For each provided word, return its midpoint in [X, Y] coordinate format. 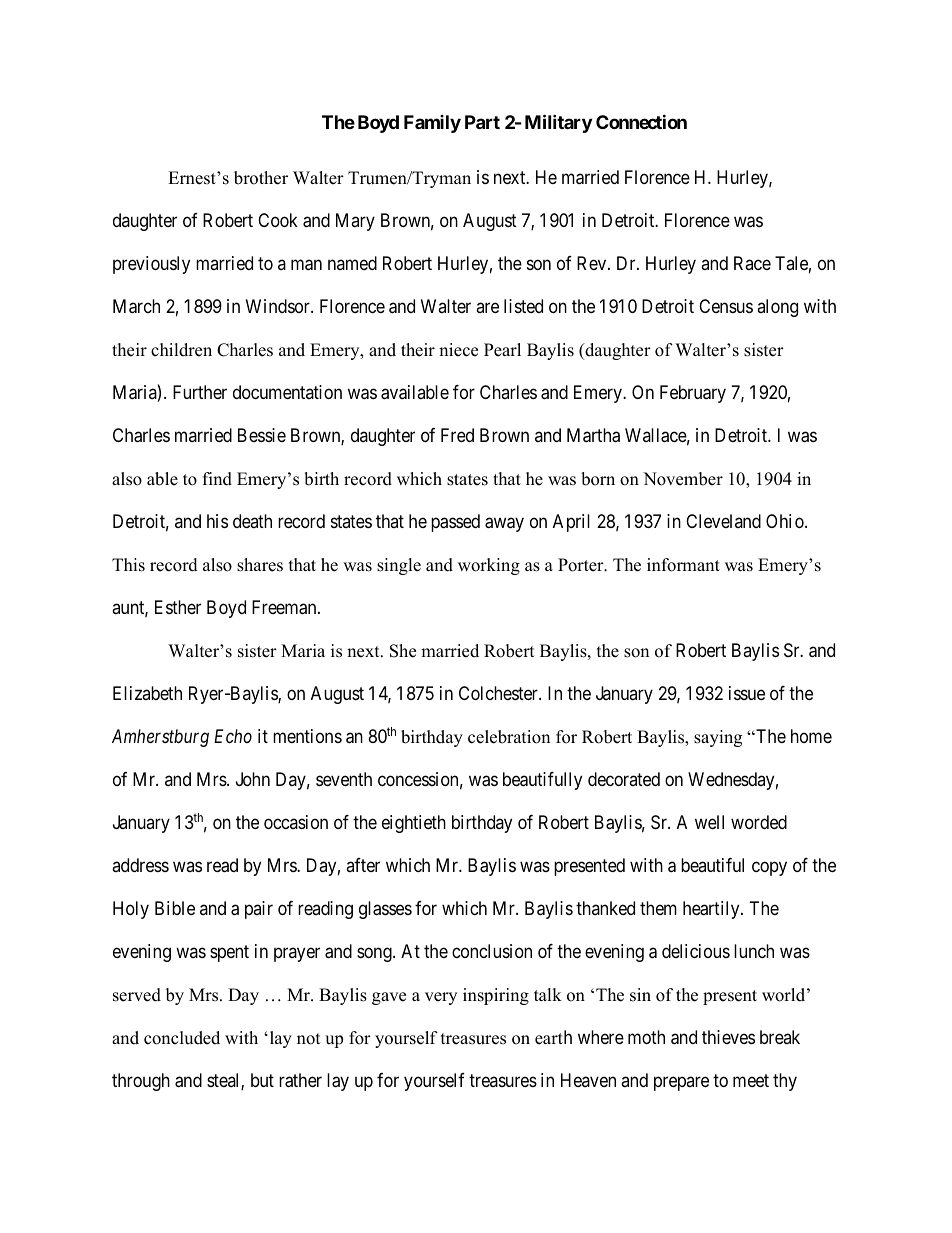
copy [769, 869]
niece [458, 350]
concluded [182, 1038]
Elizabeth [147, 693]
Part [482, 122]
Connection [641, 121]
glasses [385, 910]
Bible [175, 908]
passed [455, 523]
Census [726, 306]
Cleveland [723, 521]
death [252, 521]
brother [261, 178]
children [181, 350]
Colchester [499, 693]
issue [747, 693]
